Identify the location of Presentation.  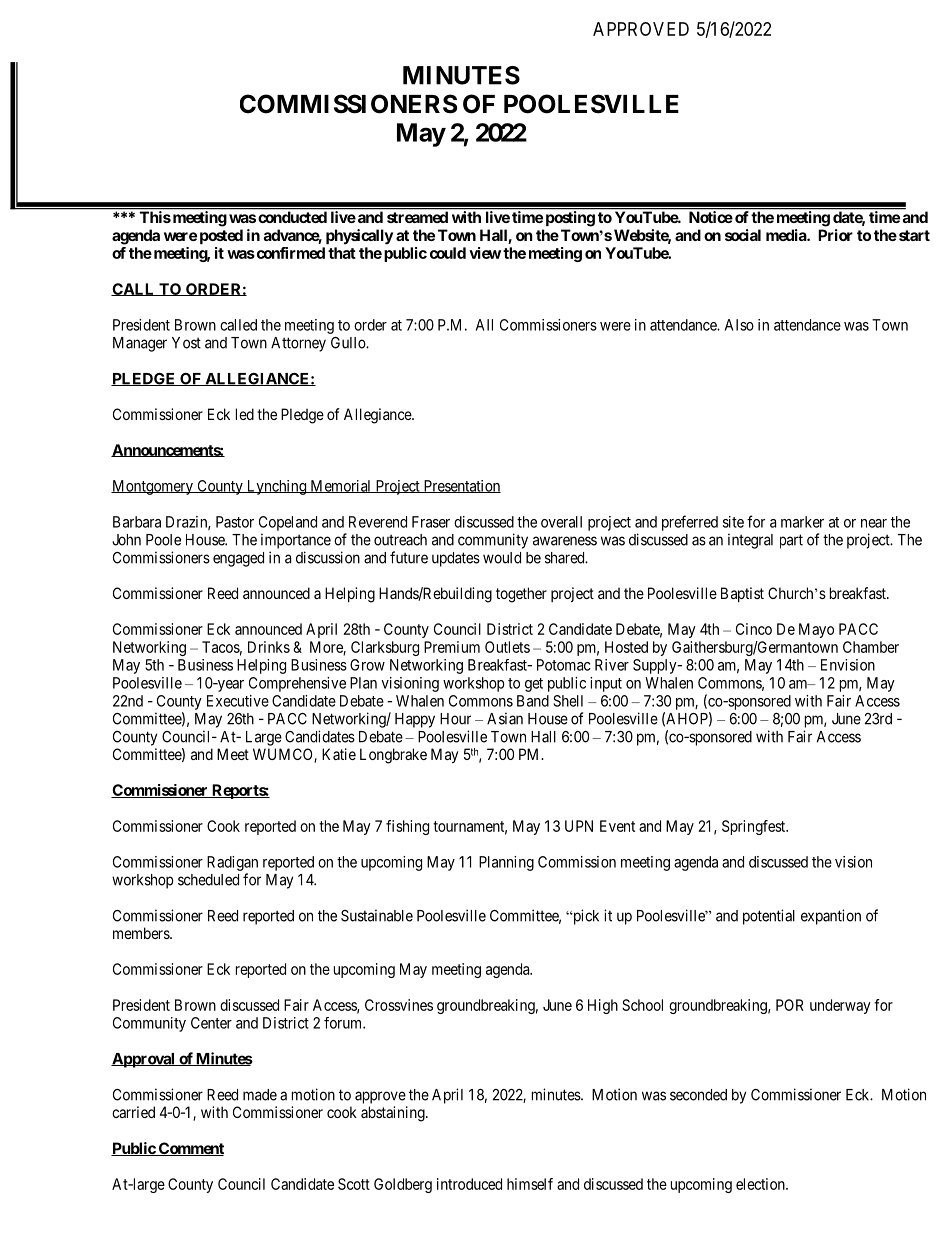
(461, 486).
